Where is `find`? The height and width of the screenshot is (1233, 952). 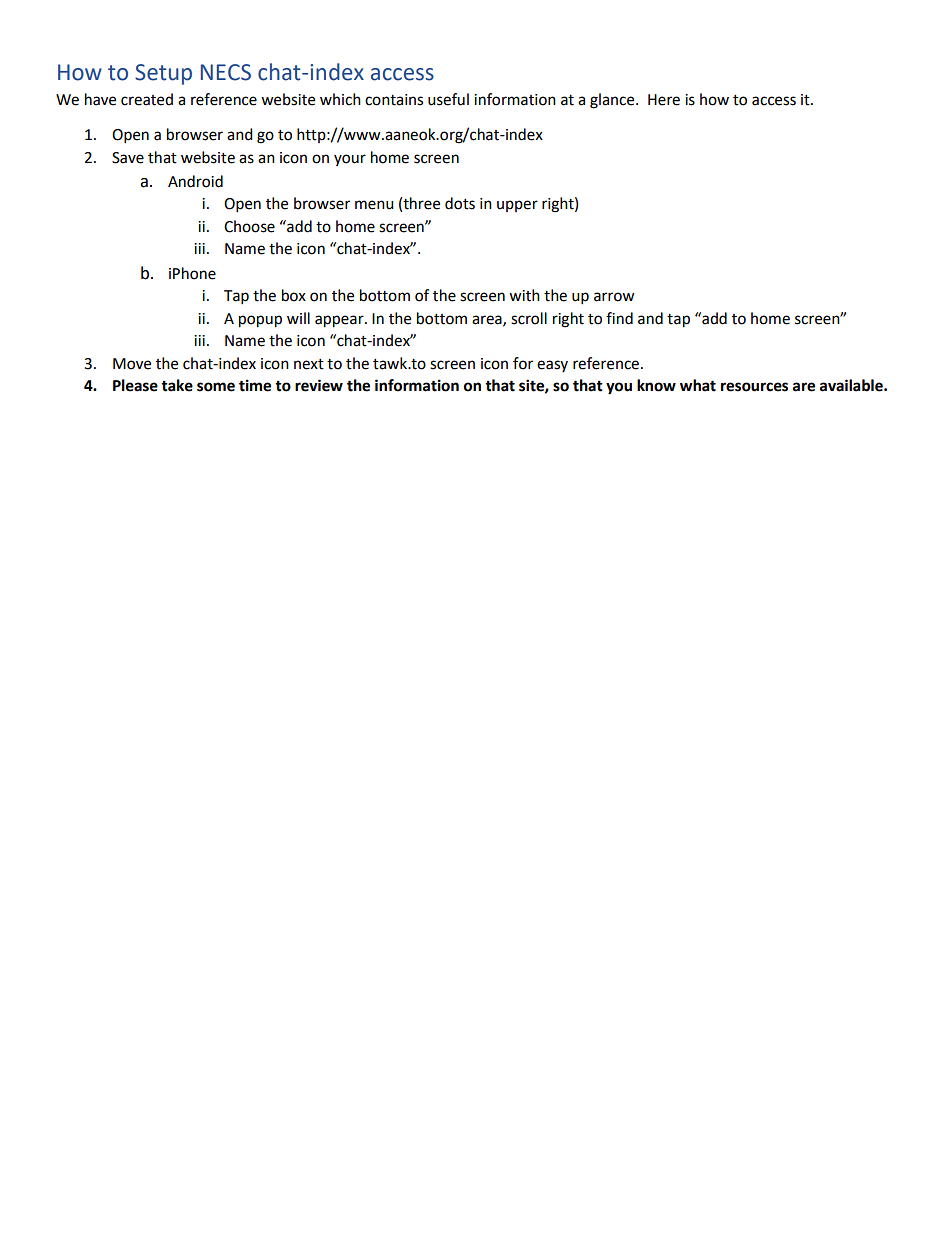
find is located at coordinates (619, 318).
